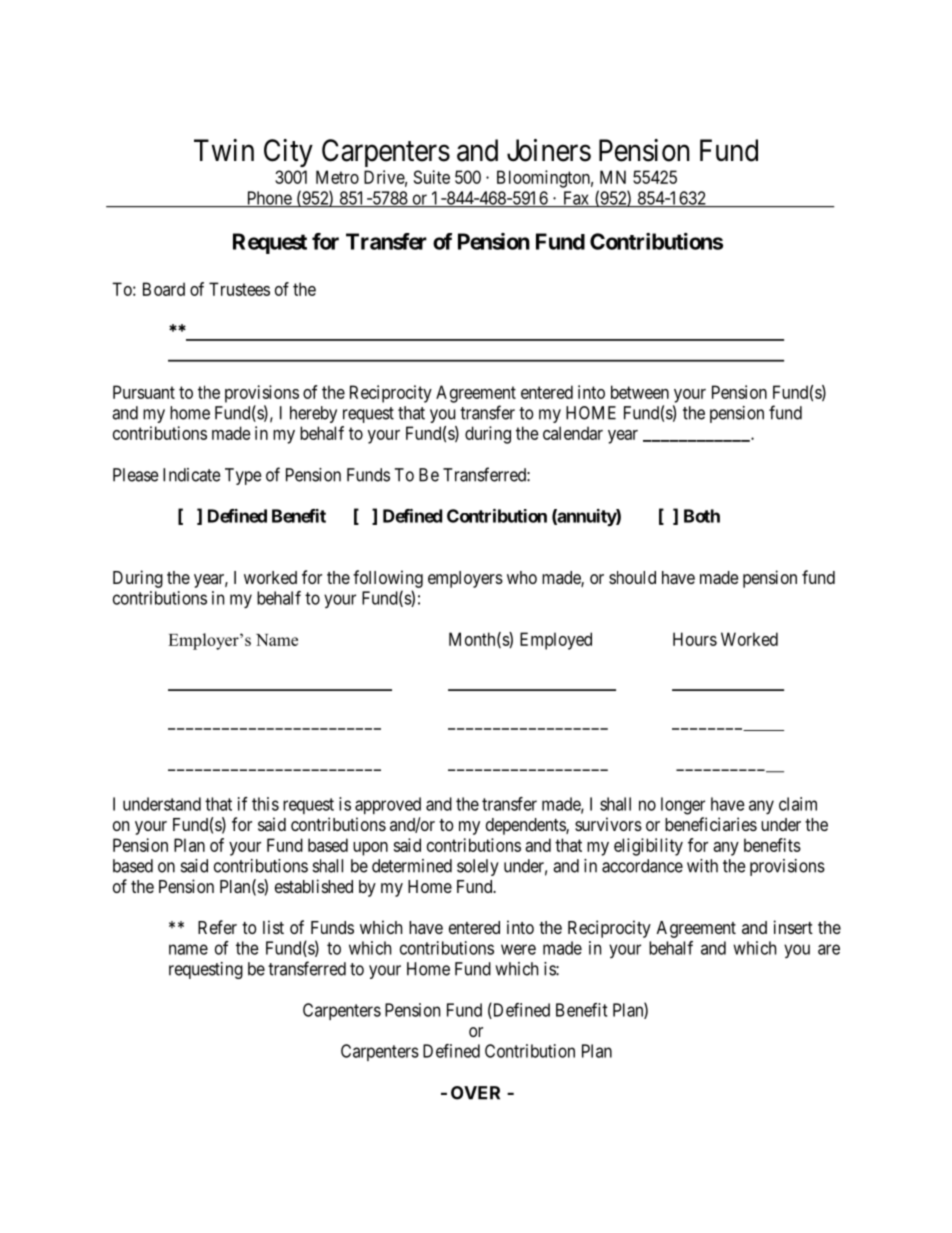  Describe the element at coordinates (224, 150) in the document. I see `Twin` at that location.
